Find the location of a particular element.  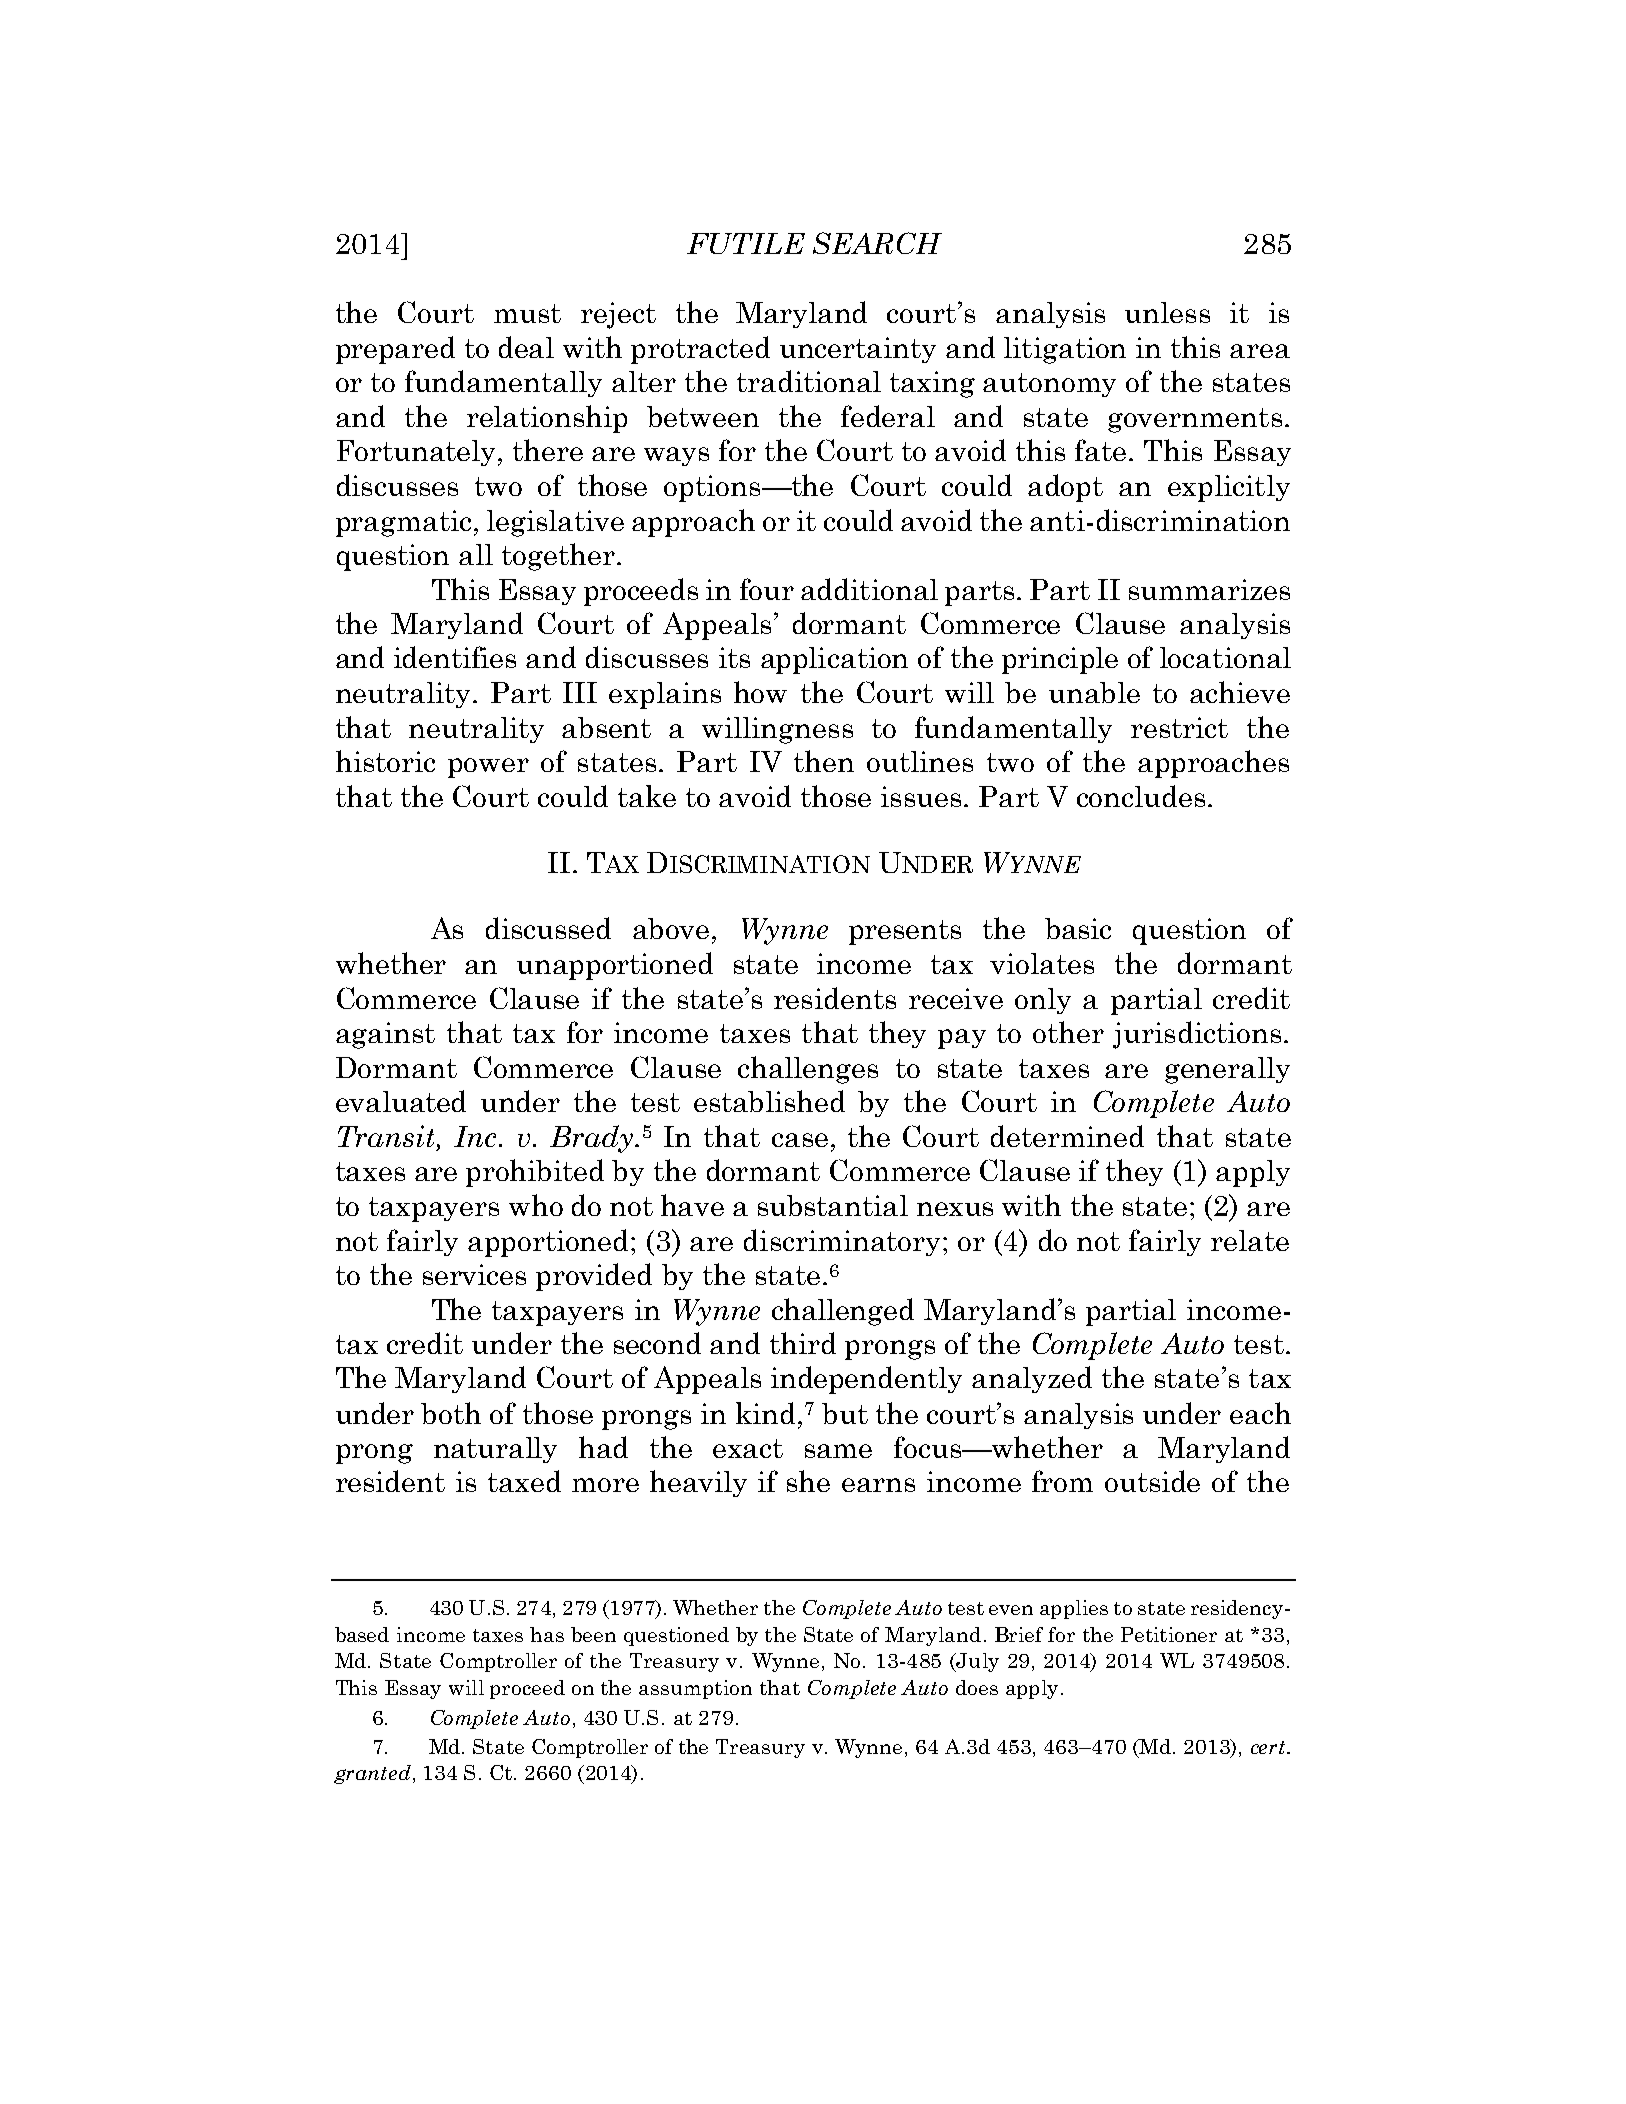

unless is located at coordinates (1167, 312).
